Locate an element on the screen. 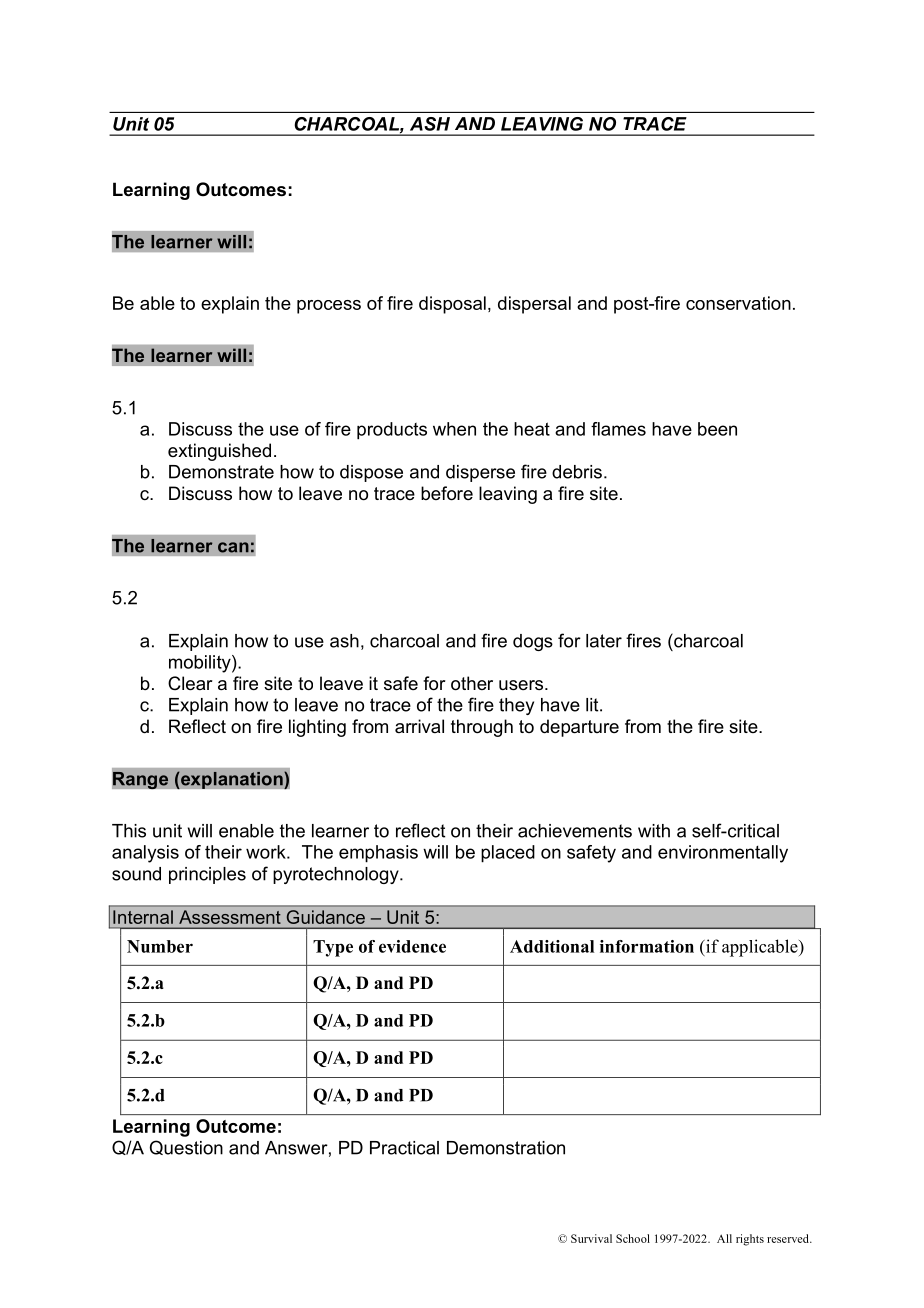  later is located at coordinates (604, 641).
